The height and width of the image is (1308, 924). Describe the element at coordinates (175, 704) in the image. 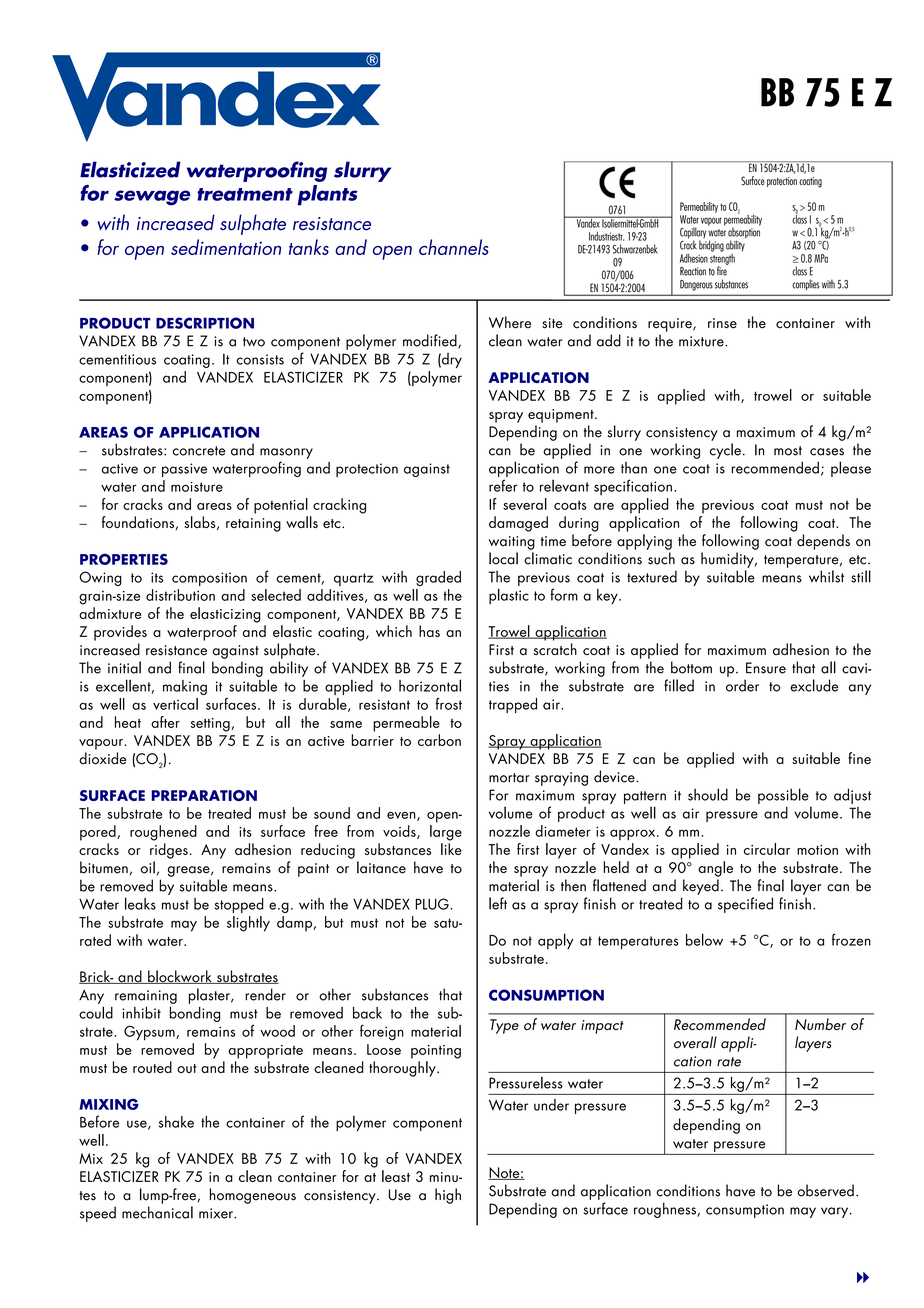

I see `vertical` at that location.
